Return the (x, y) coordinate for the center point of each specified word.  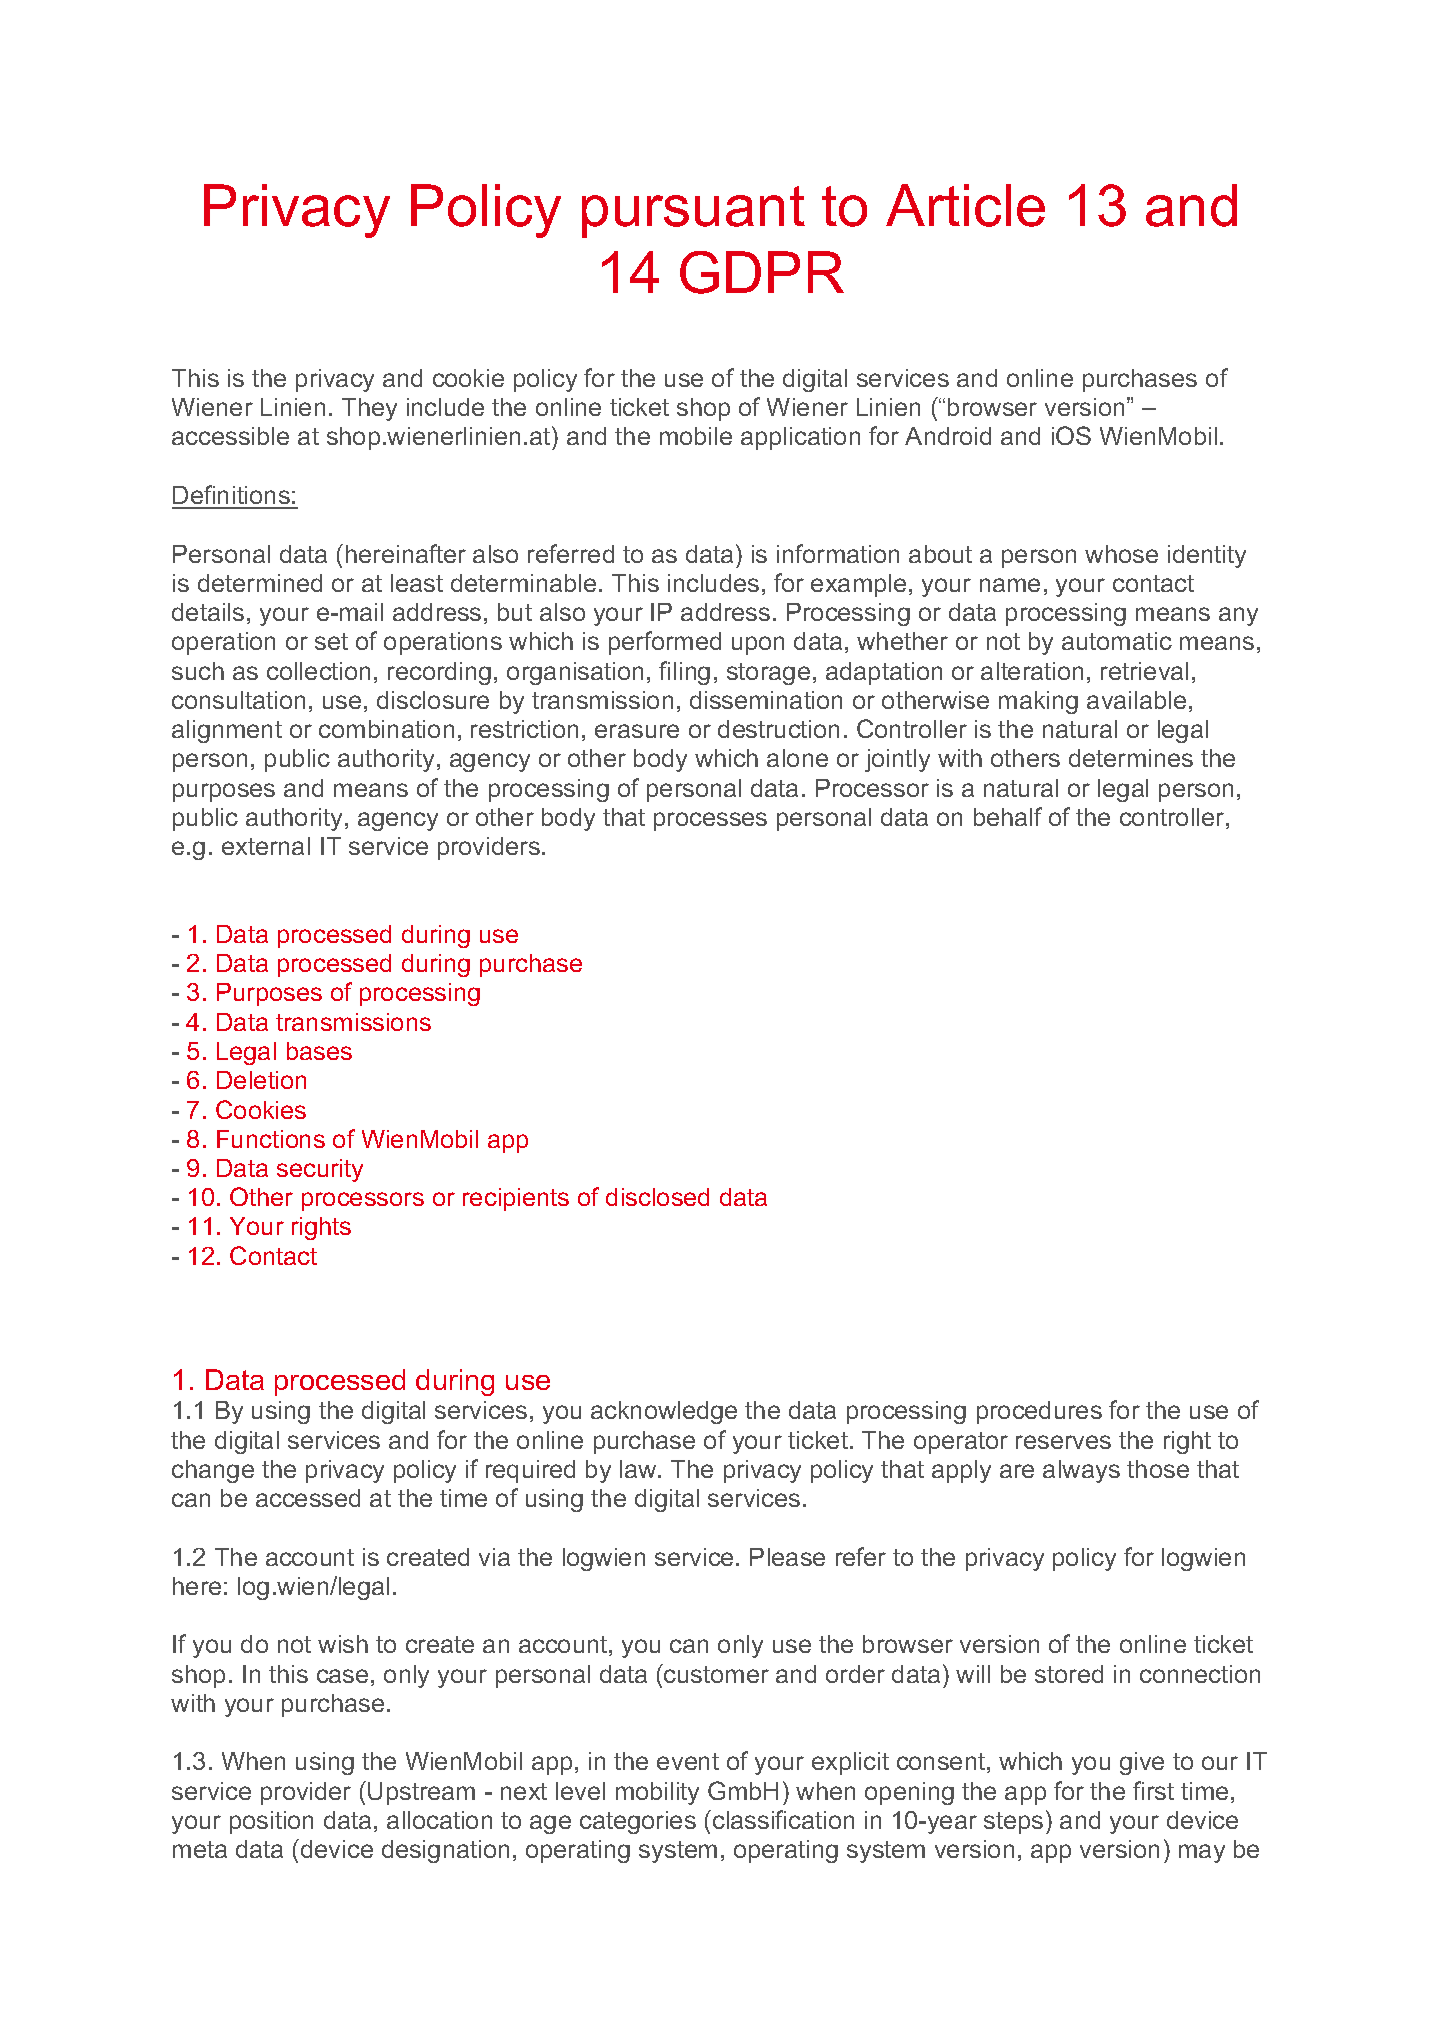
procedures (1039, 1412)
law (639, 1469)
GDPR (762, 272)
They (369, 409)
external (266, 846)
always (1081, 1471)
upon (758, 645)
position (271, 1822)
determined (260, 583)
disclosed (657, 1197)
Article (965, 205)
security (320, 1170)
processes (710, 821)
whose (1121, 554)
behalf (1008, 816)
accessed (308, 1498)
